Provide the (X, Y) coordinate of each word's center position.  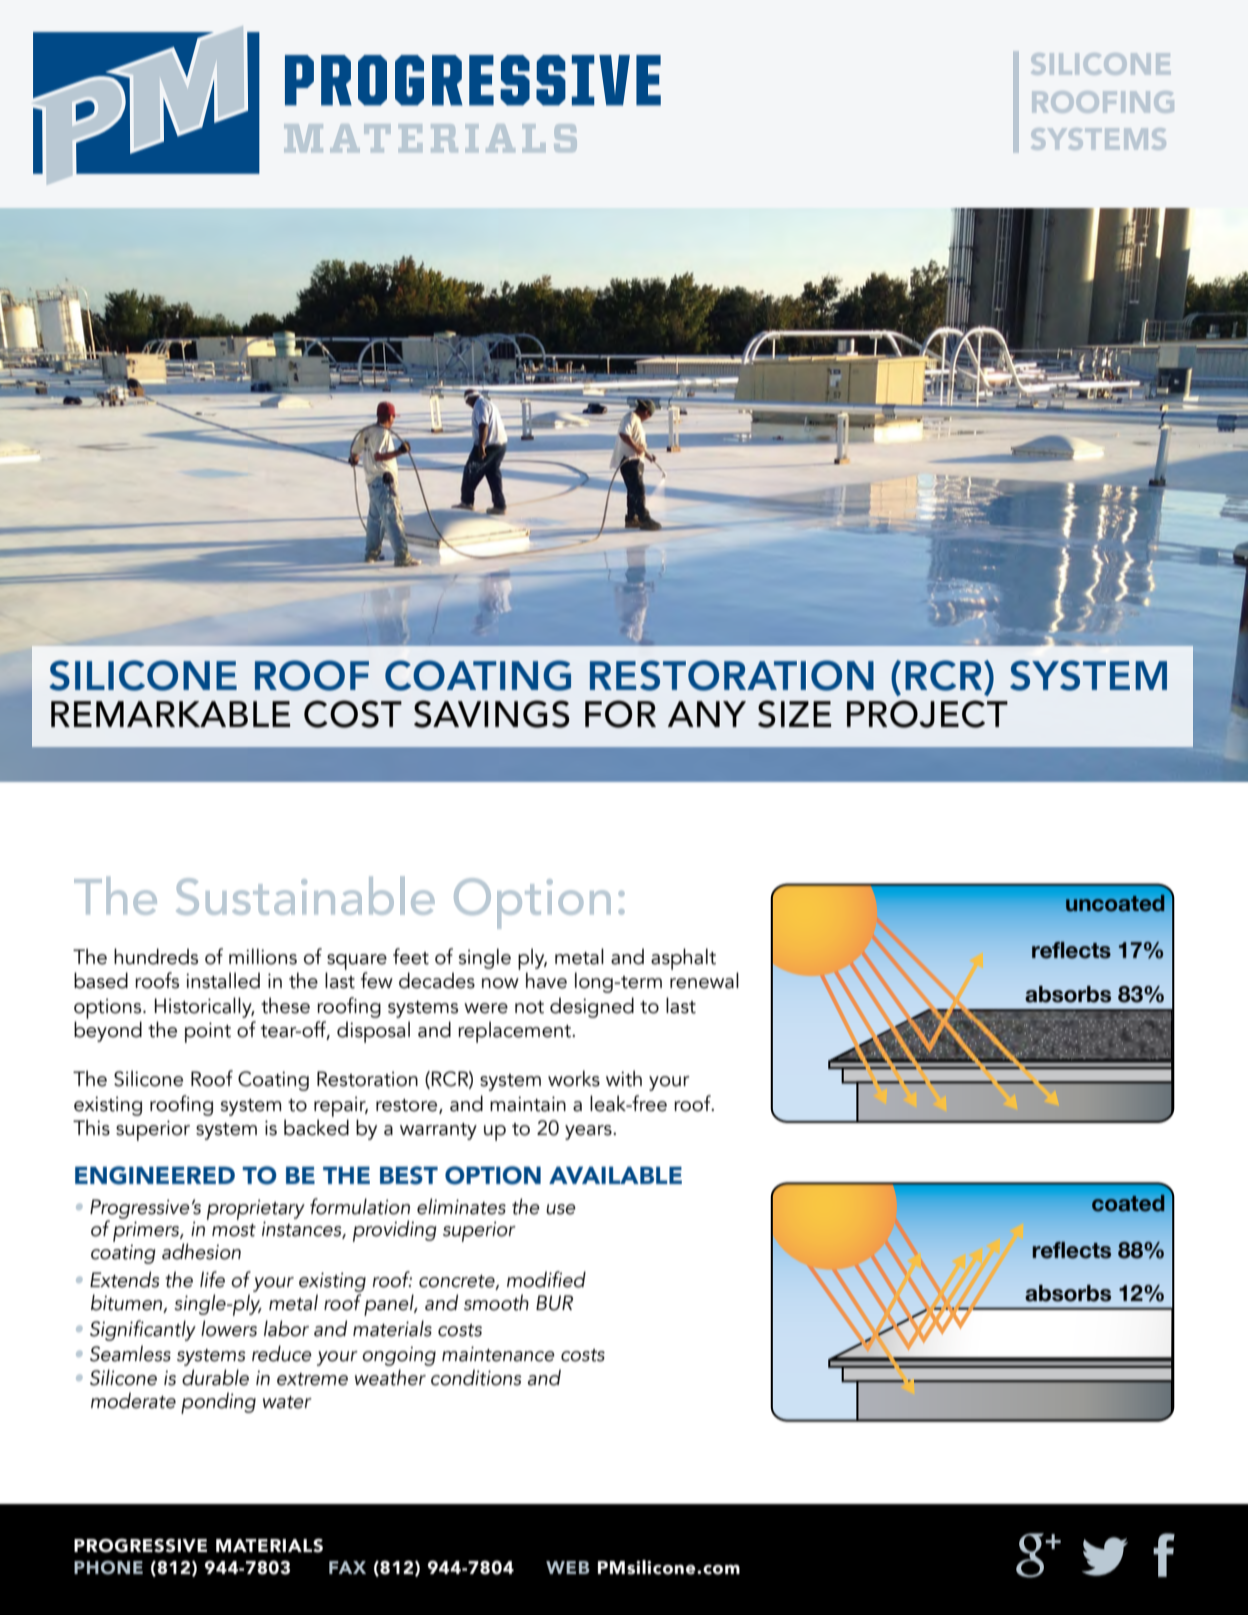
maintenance (498, 1354)
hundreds (156, 956)
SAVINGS (492, 714)
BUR (554, 1303)
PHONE (108, 1568)
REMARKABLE (170, 714)
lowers (229, 1328)
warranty (438, 1131)
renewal (704, 980)
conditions (476, 1377)
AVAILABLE (615, 1175)
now (500, 983)
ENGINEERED (155, 1175)
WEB (568, 1567)
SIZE (794, 714)
